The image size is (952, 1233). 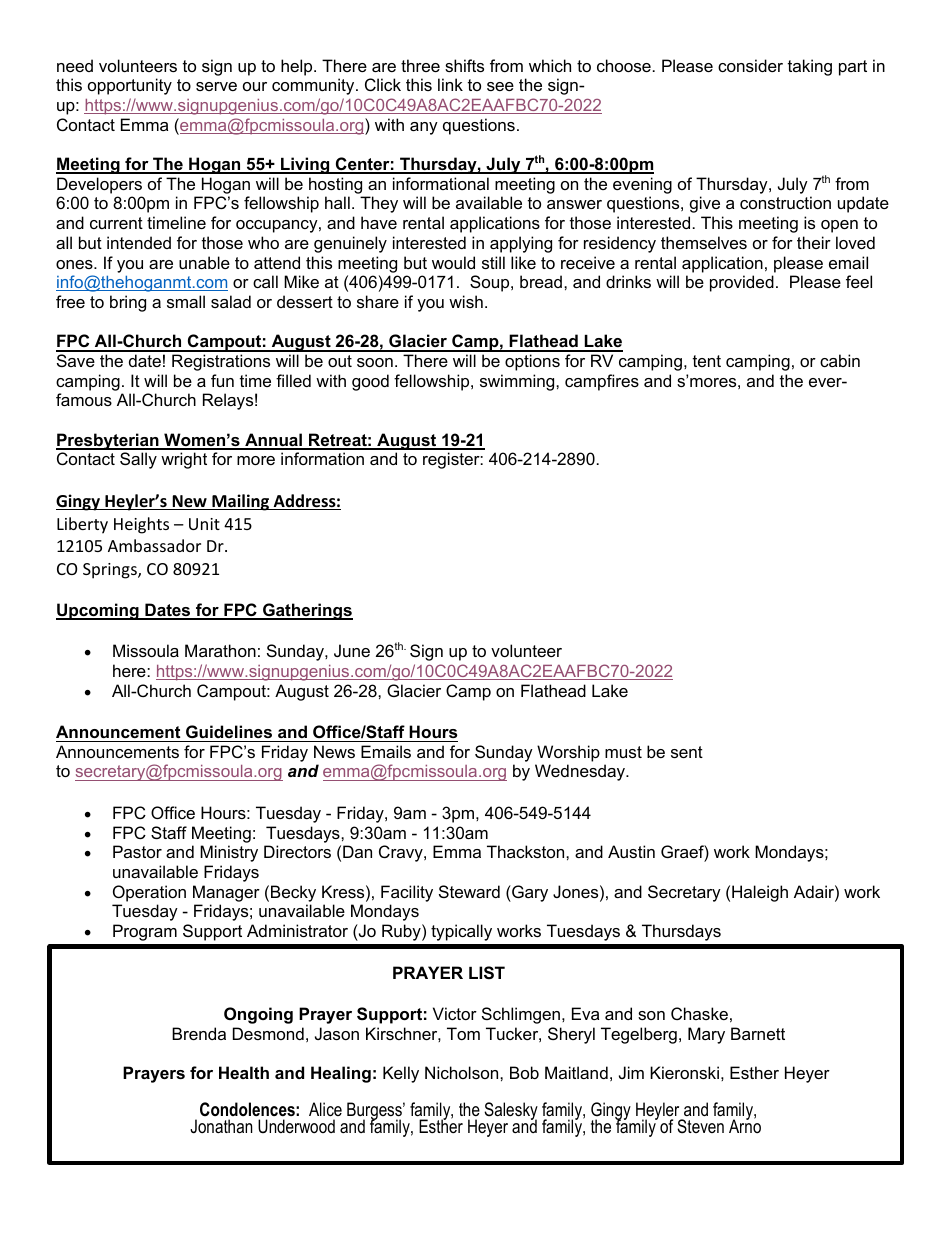 I want to click on Jonathan, so click(x=221, y=1126).
